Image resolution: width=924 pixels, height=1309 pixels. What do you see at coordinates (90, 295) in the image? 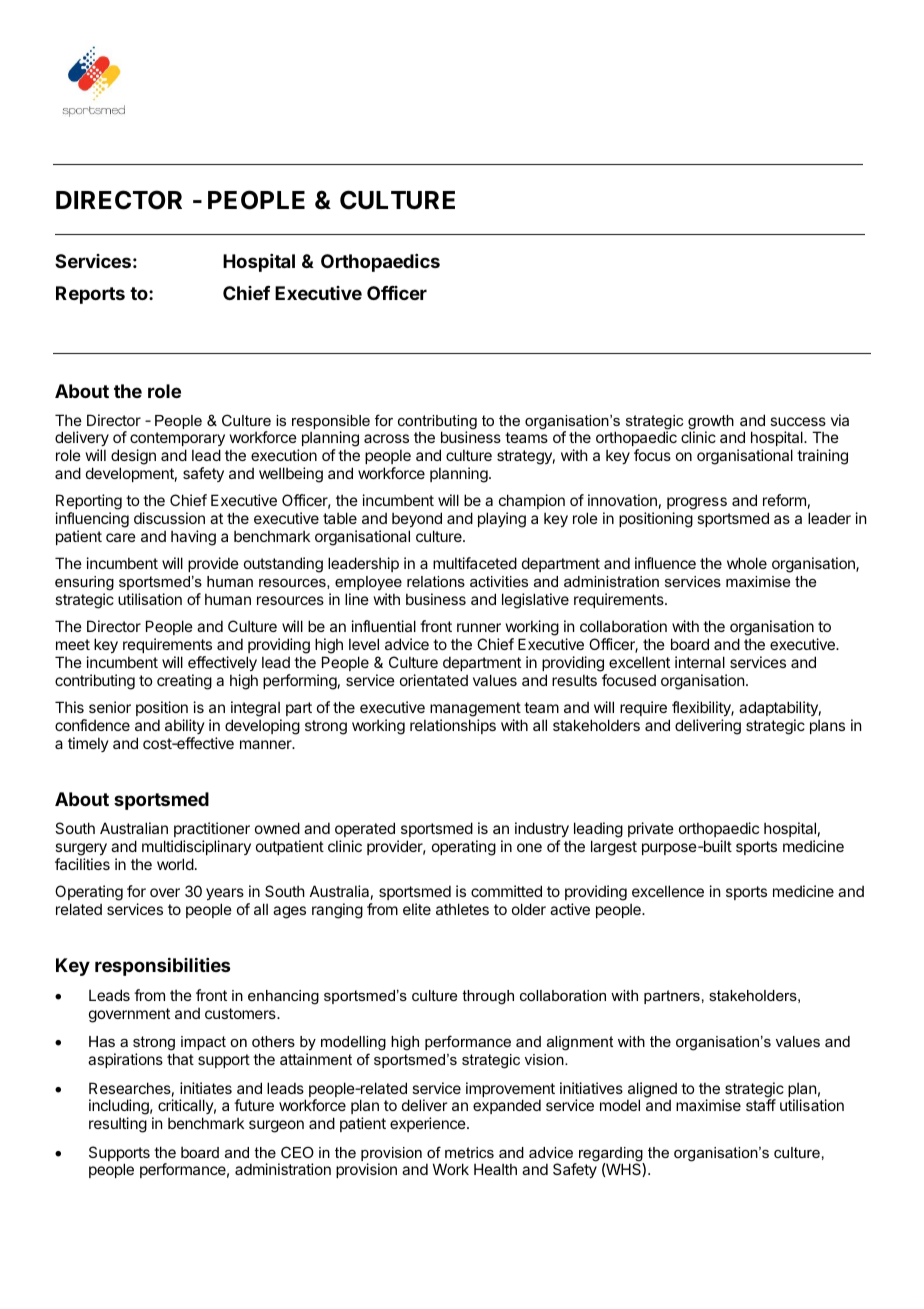
I see `Reports` at bounding box center [90, 295].
